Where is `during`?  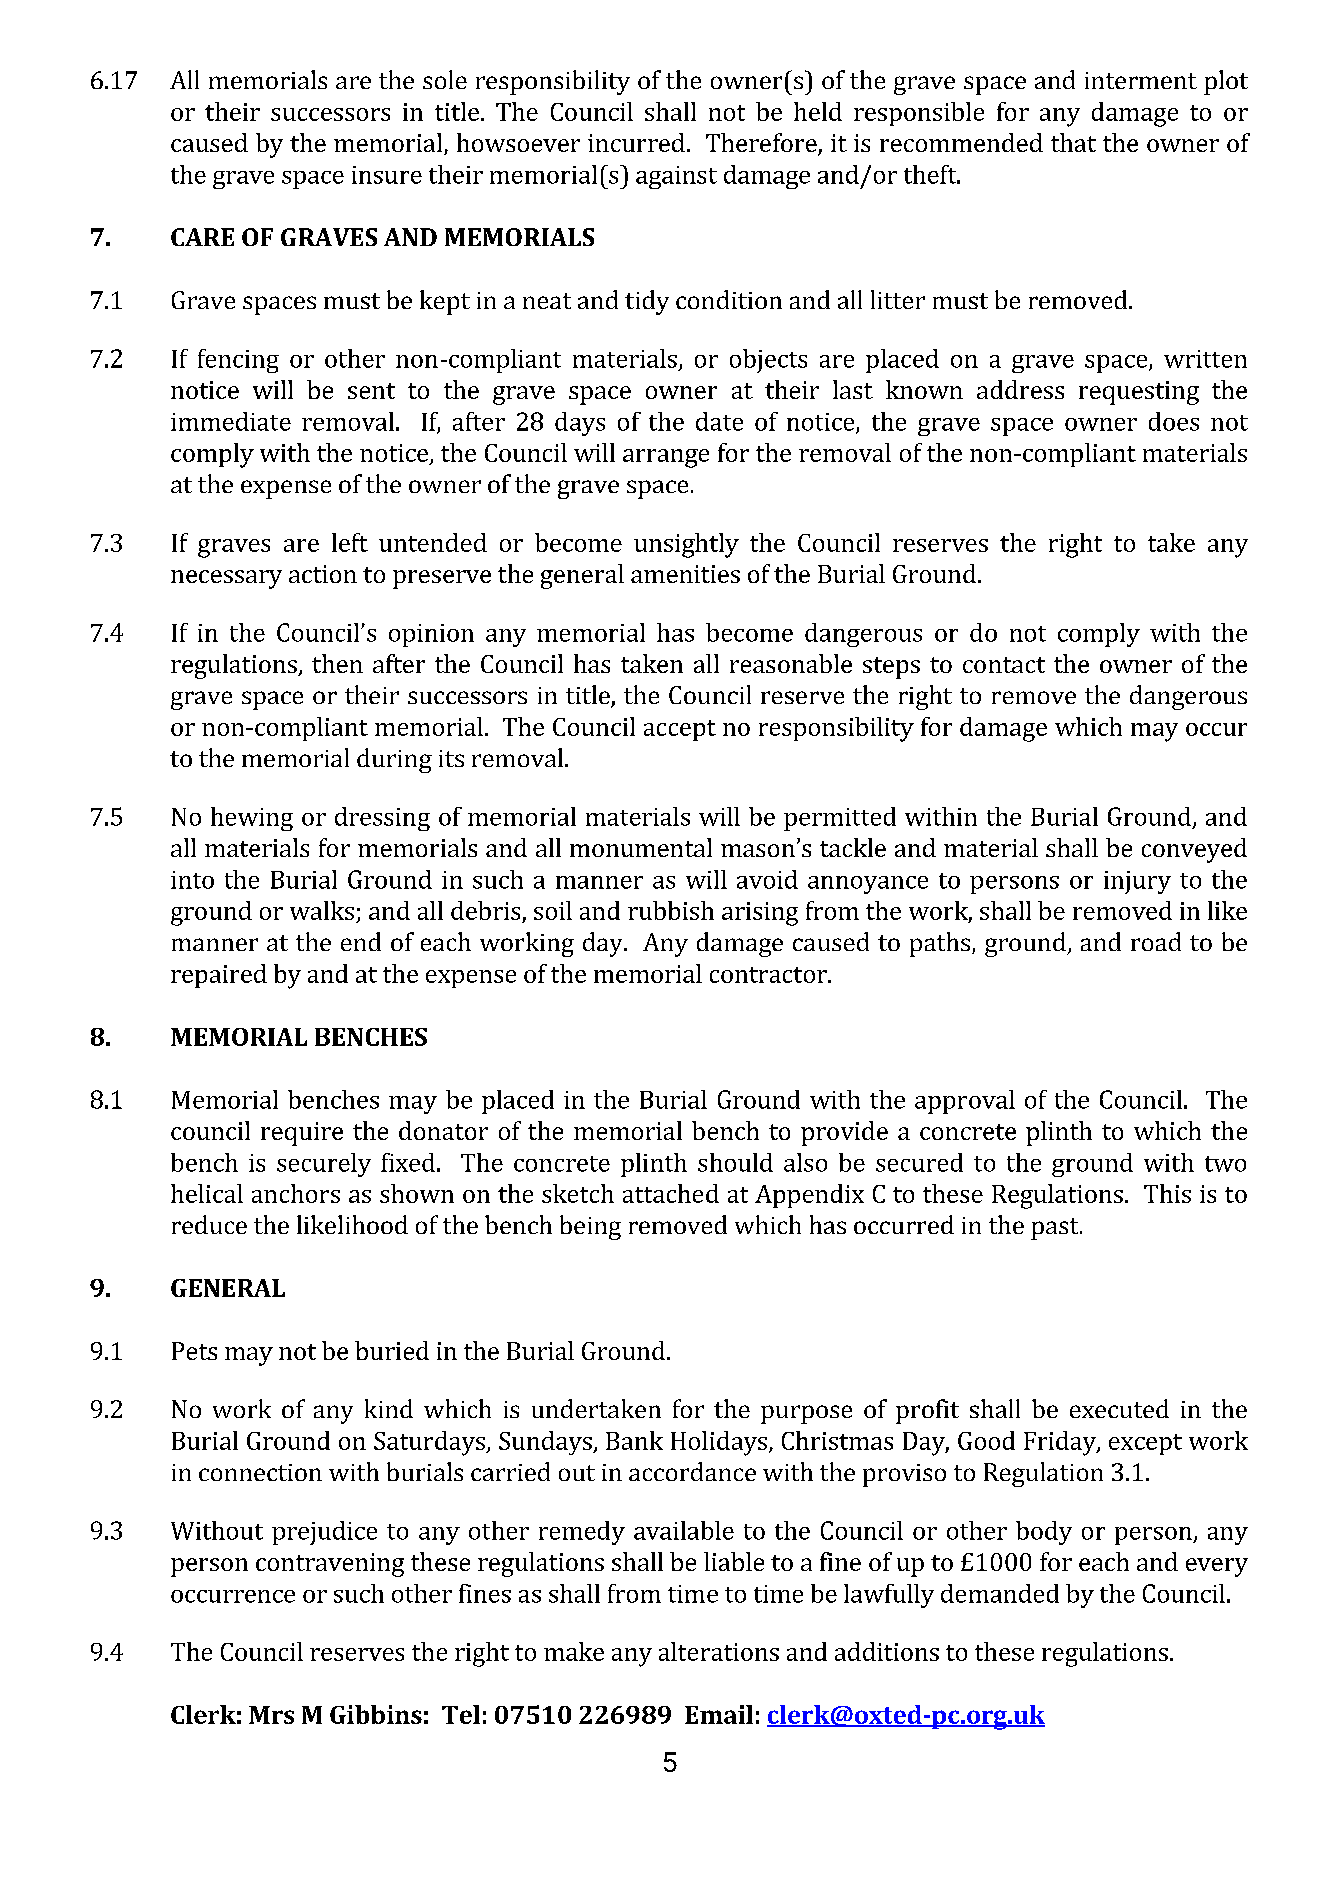 during is located at coordinates (394, 760).
